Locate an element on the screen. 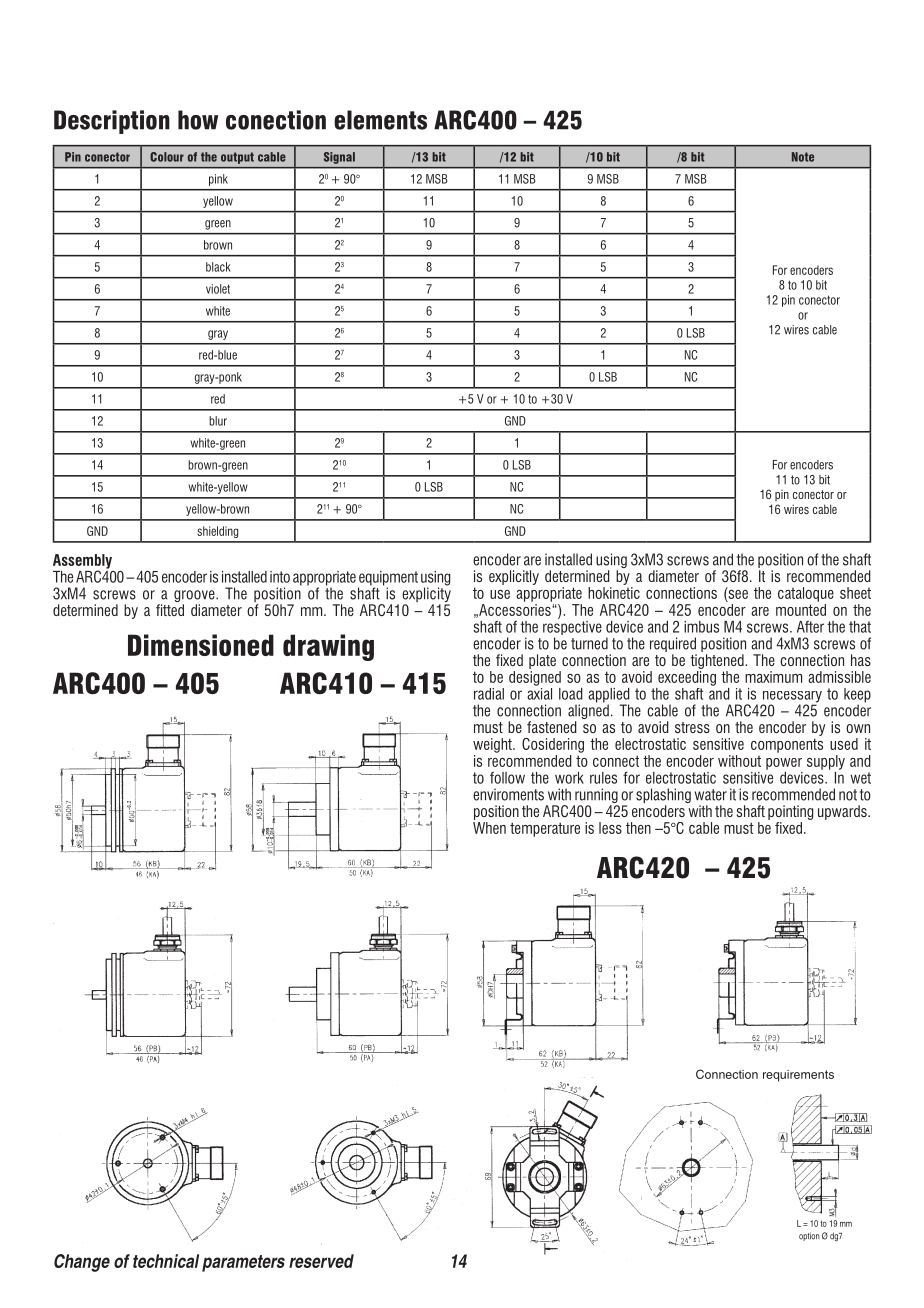 The height and width of the screenshot is (1308, 924). technical is located at coordinates (166, 1261).
